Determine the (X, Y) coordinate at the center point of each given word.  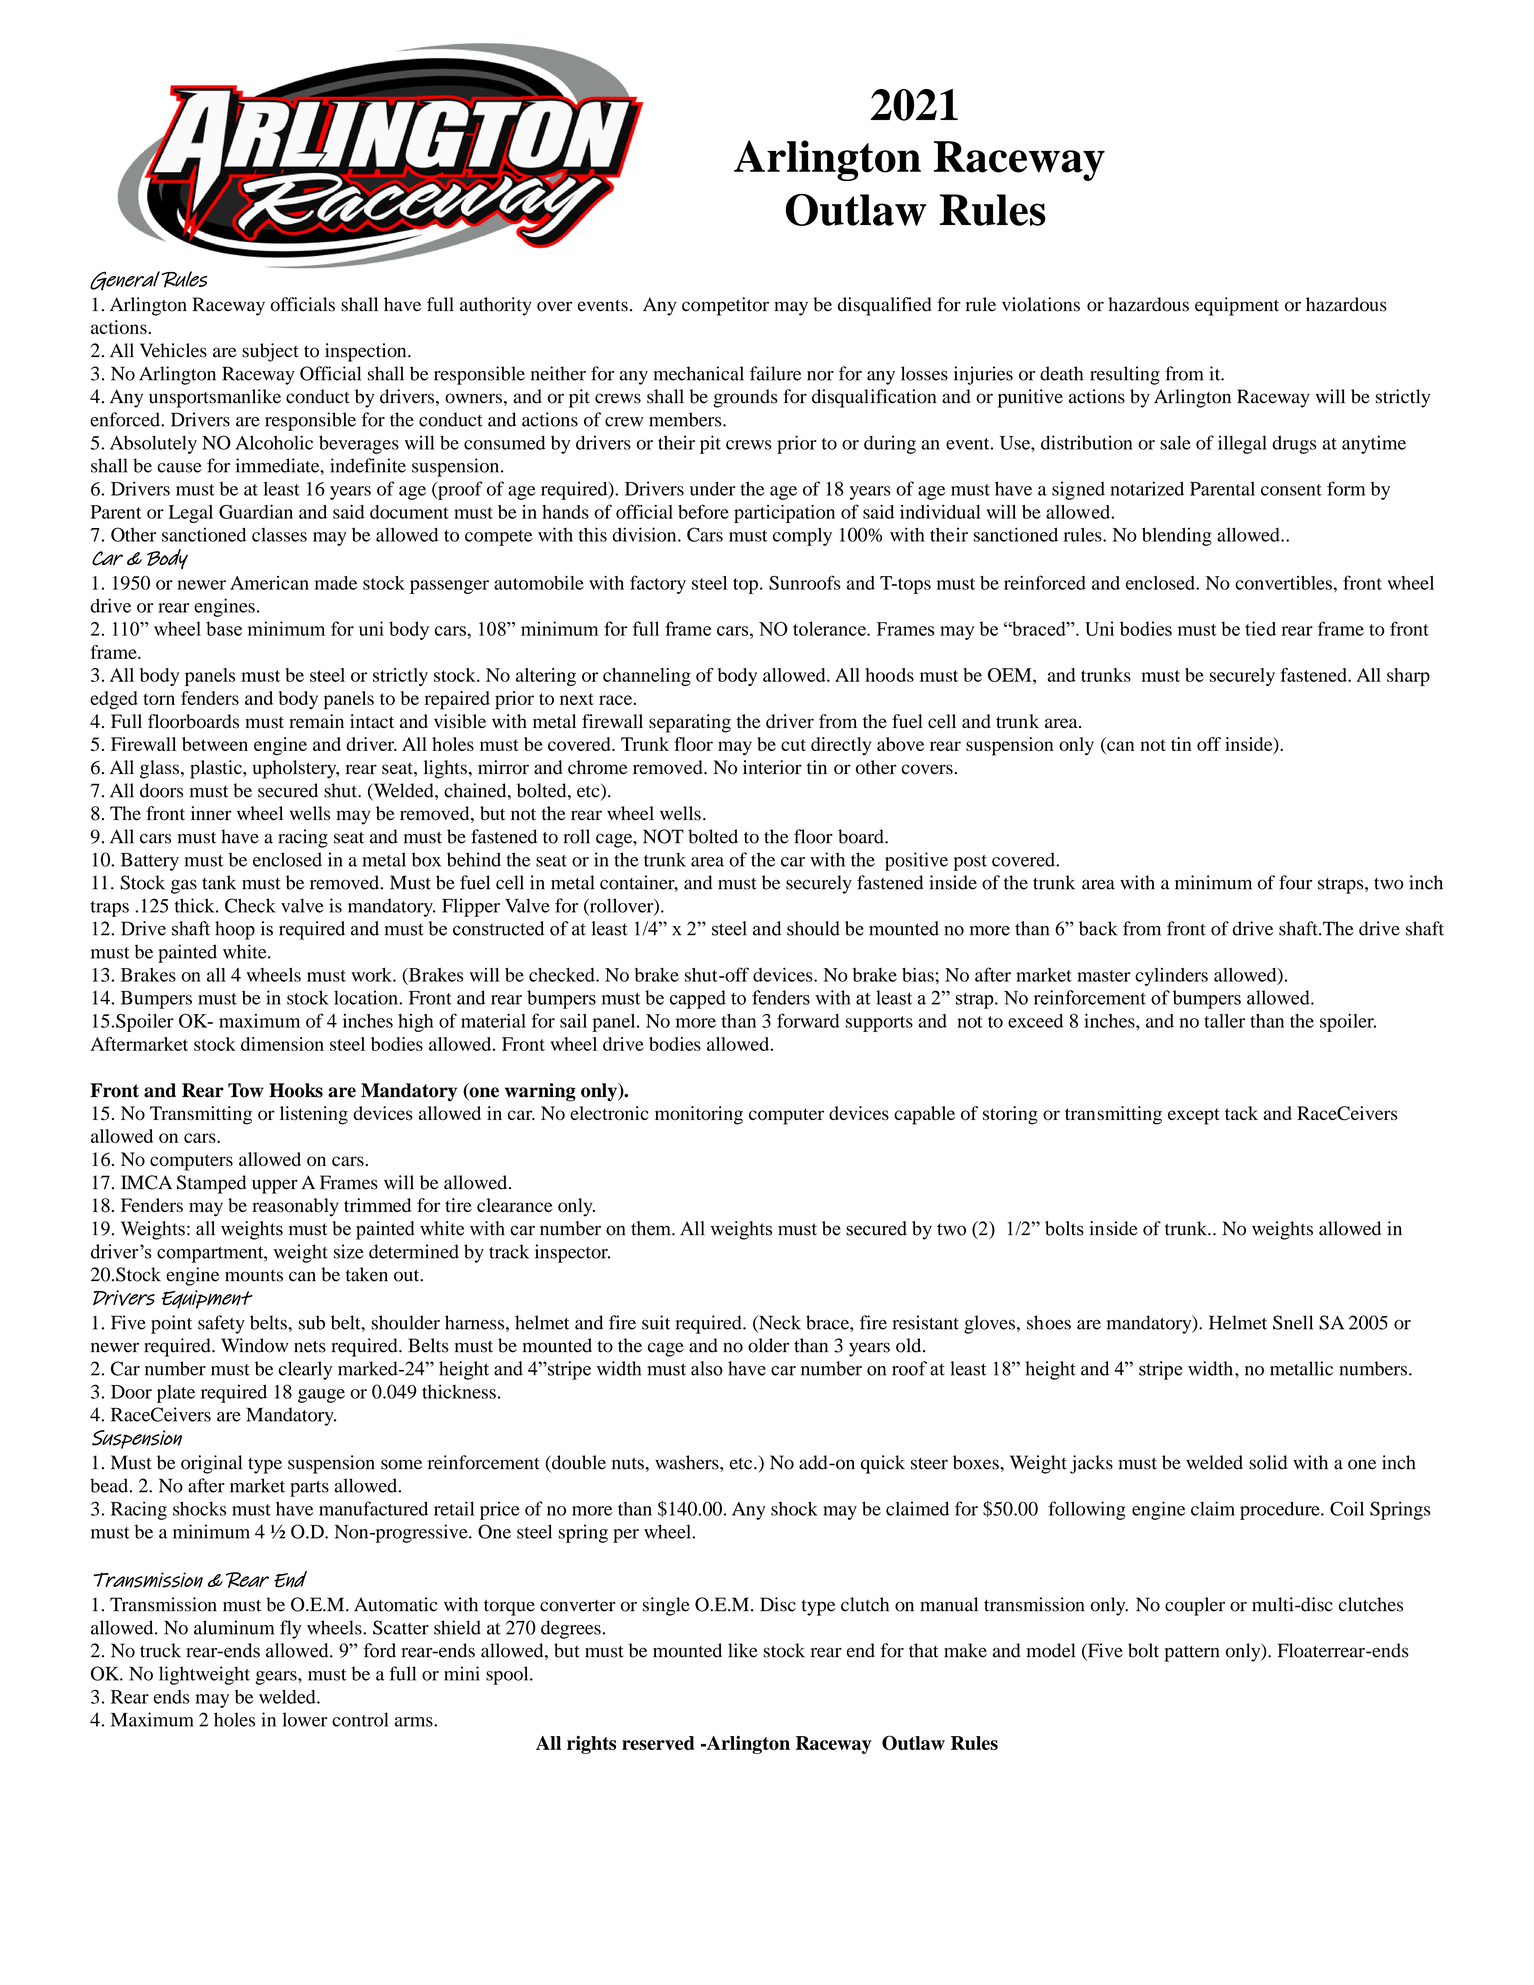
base (224, 628)
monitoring (699, 1115)
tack (1241, 1113)
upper (275, 1186)
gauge (321, 1396)
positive (916, 861)
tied (1260, 628)
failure (776, 373)
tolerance (830, 628)
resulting (1125, 375)
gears (277, 1678)
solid (1268, 1462)
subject (270, 352)
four (1295, 882)
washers (688, 1462)
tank (219, 882)
